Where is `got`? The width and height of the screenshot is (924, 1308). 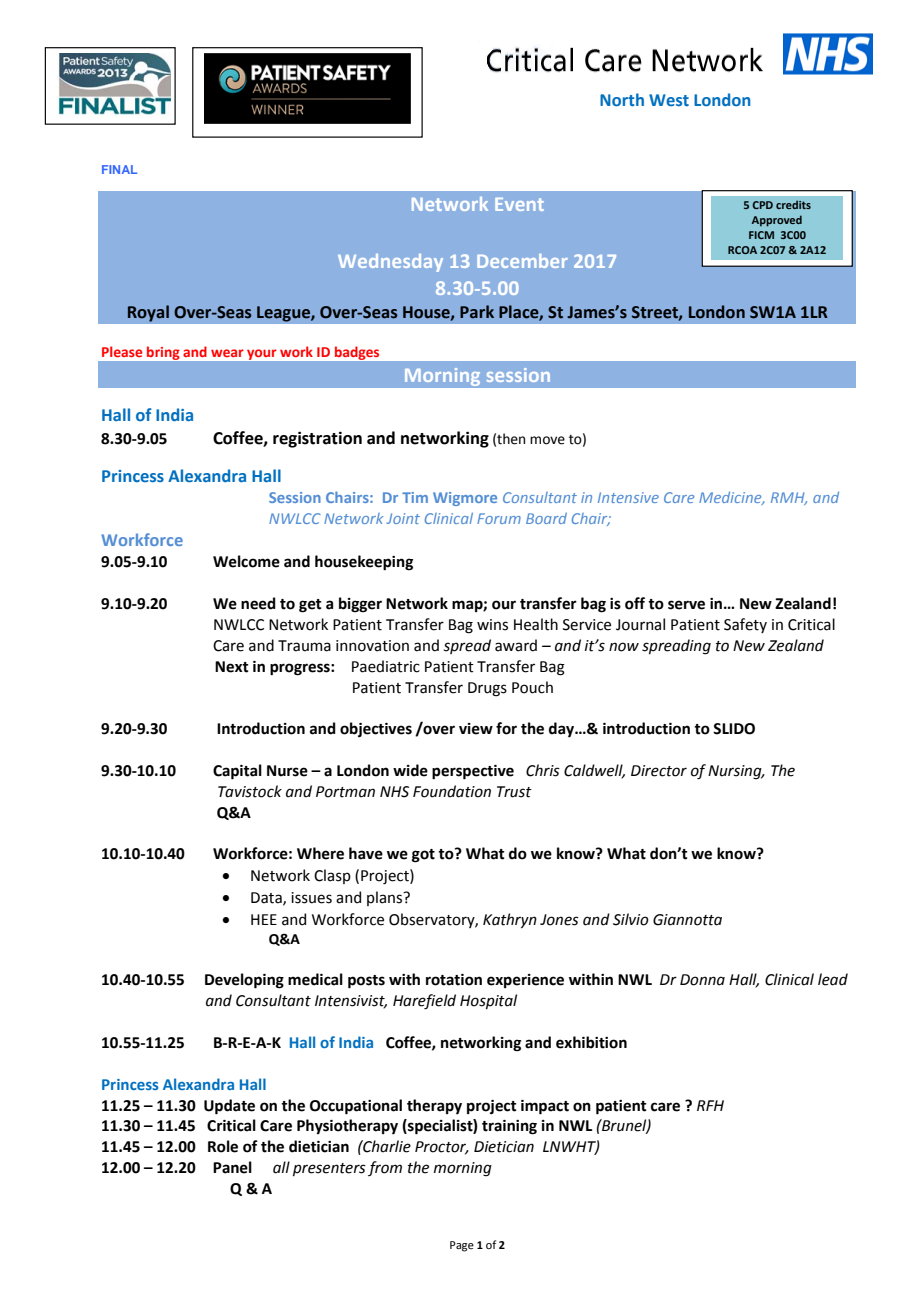
got is located at coordinates (423, 856).
